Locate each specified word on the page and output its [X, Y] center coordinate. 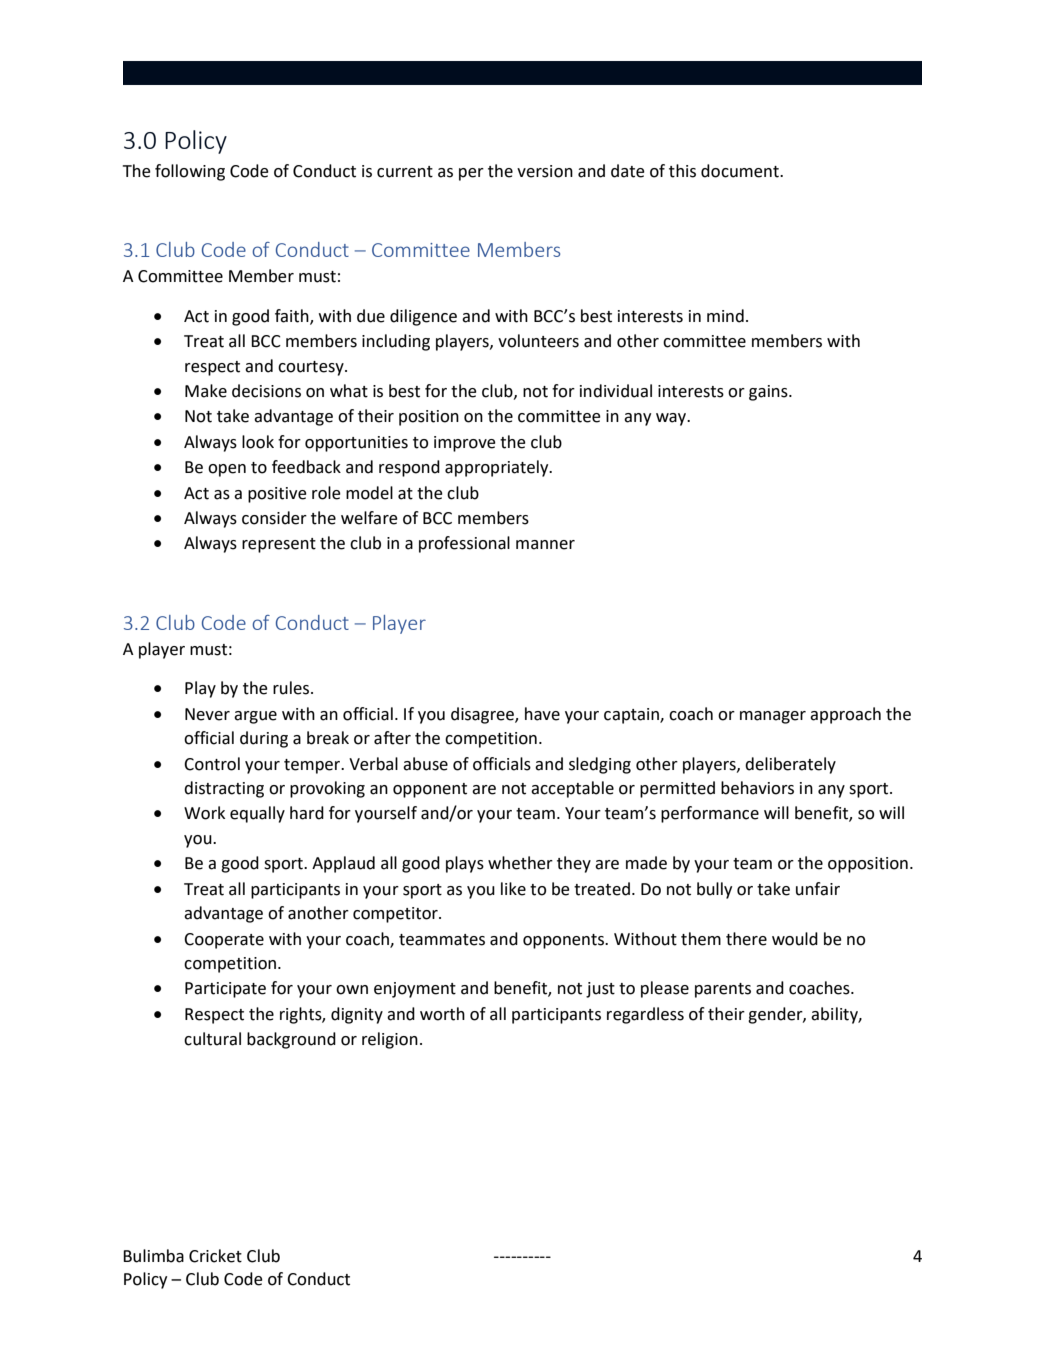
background [291, 1040]
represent [279, 545]
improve [465, 444]
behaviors [757, 788]
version [545, 171]
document [741, 171]
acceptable [572, 789]
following [190, 172]
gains [769, 393]
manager [773, 717]
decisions [266, 391]
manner [545, 545]
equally [257, 814]
